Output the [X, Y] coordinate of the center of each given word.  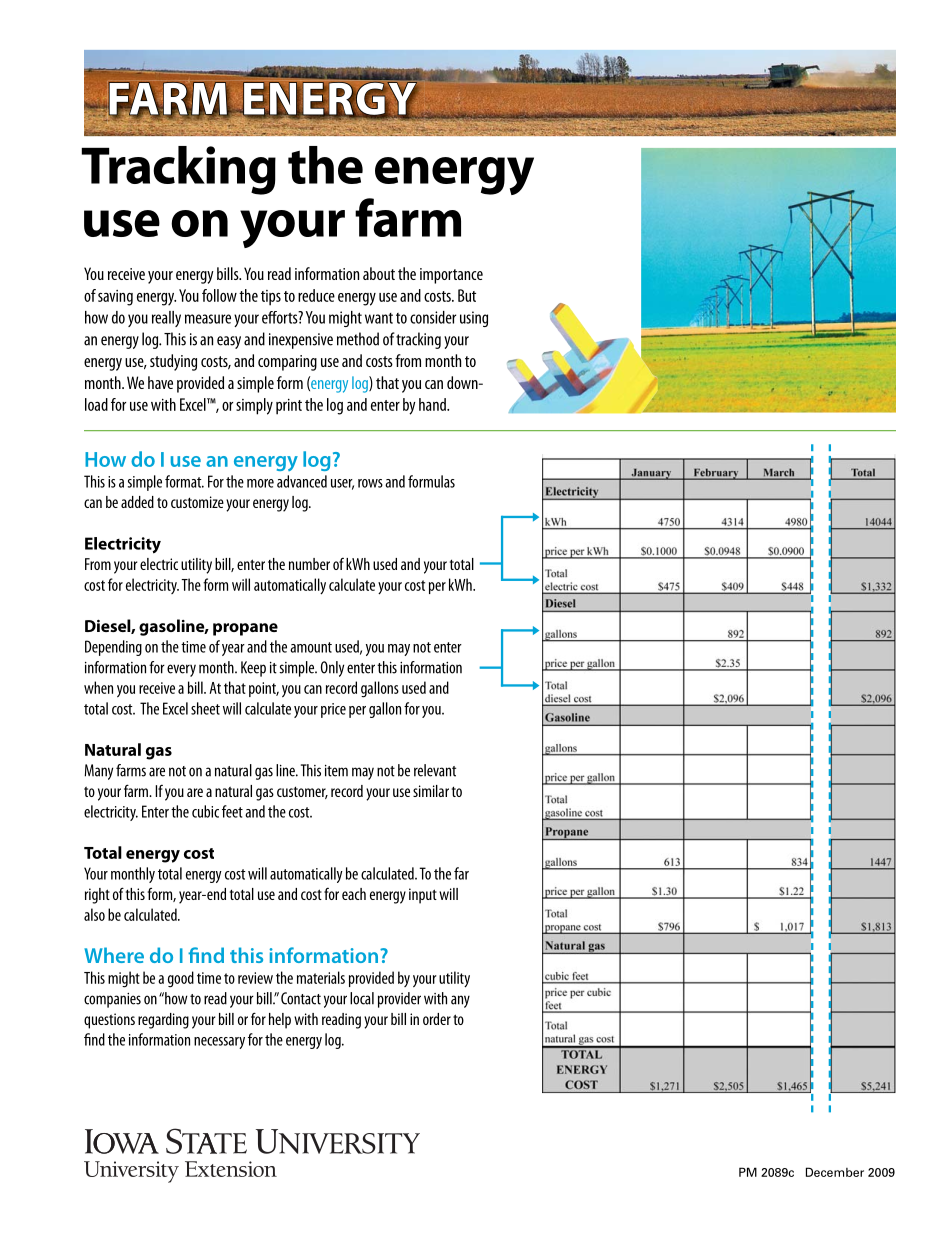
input [423, 896]
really [166, 319]
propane [245, 629]
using [474, 319]
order [437, 1019]
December [835, 1172]
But [467, 295]
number [309, 564]
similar [431, 791]
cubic [205, 811]
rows [370, 483]
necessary [219, 1043]
